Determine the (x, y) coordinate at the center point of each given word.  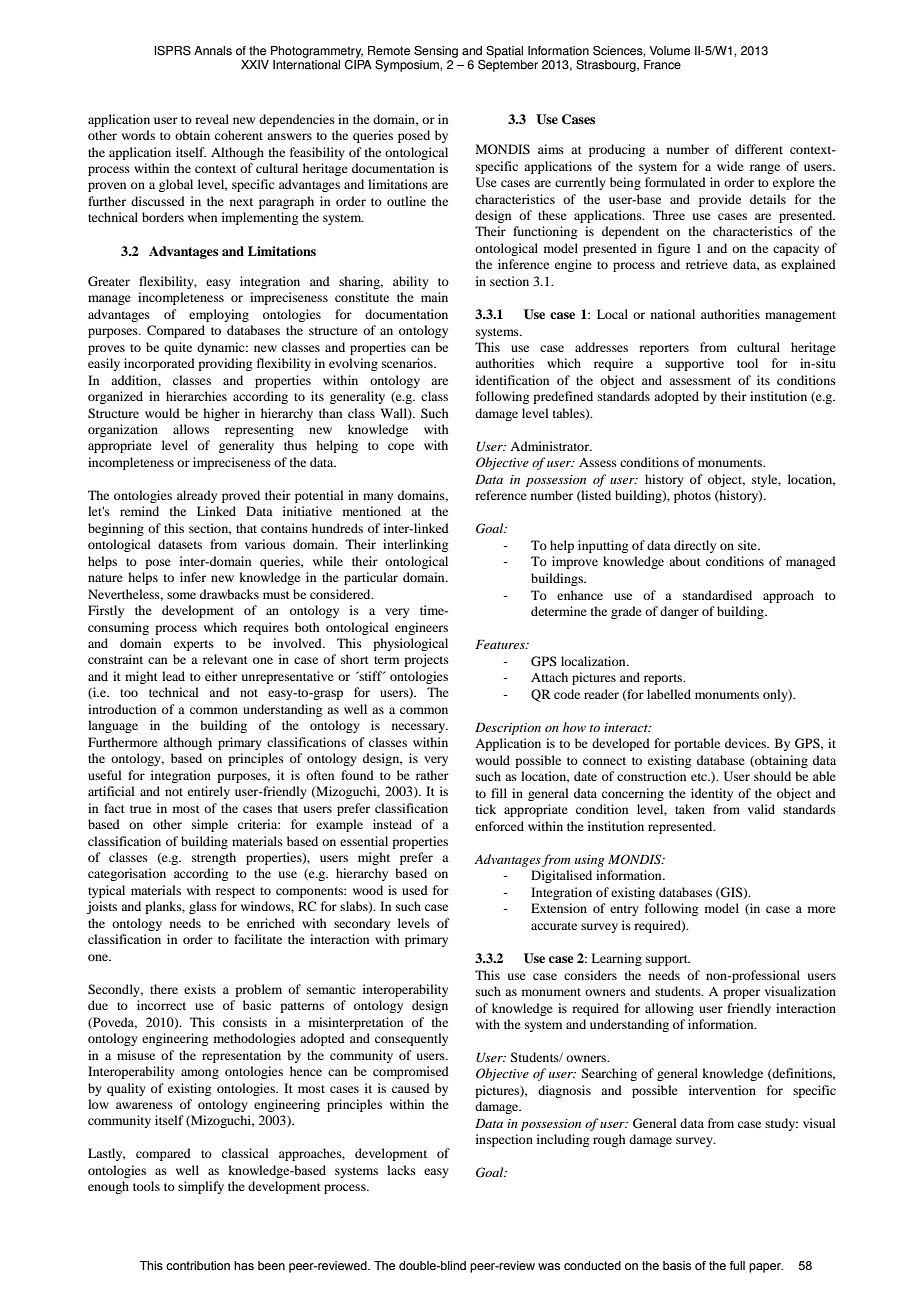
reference (501, 495)
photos (692, 496)
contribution (198, 1265)
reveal (212, 119)
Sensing (436, 52)
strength (214, 858)
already (197, 496)
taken (690, 809)
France (662, 65)
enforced (499, 826)
